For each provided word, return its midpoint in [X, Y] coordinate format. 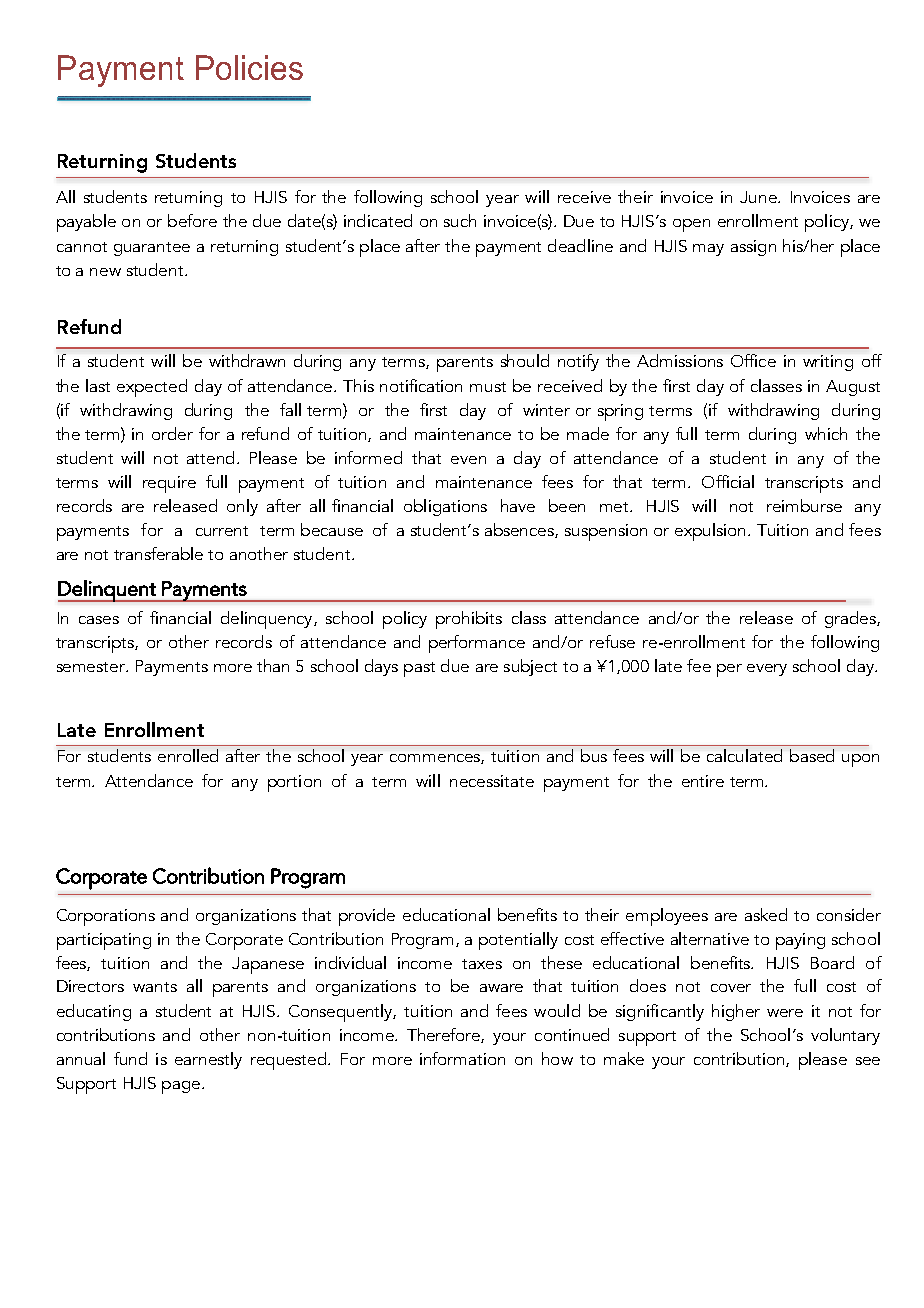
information [462, 1058]
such [460, 220]
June [759, 197]
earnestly [208, 1060]
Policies [249, 67]
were [785, 1013]
